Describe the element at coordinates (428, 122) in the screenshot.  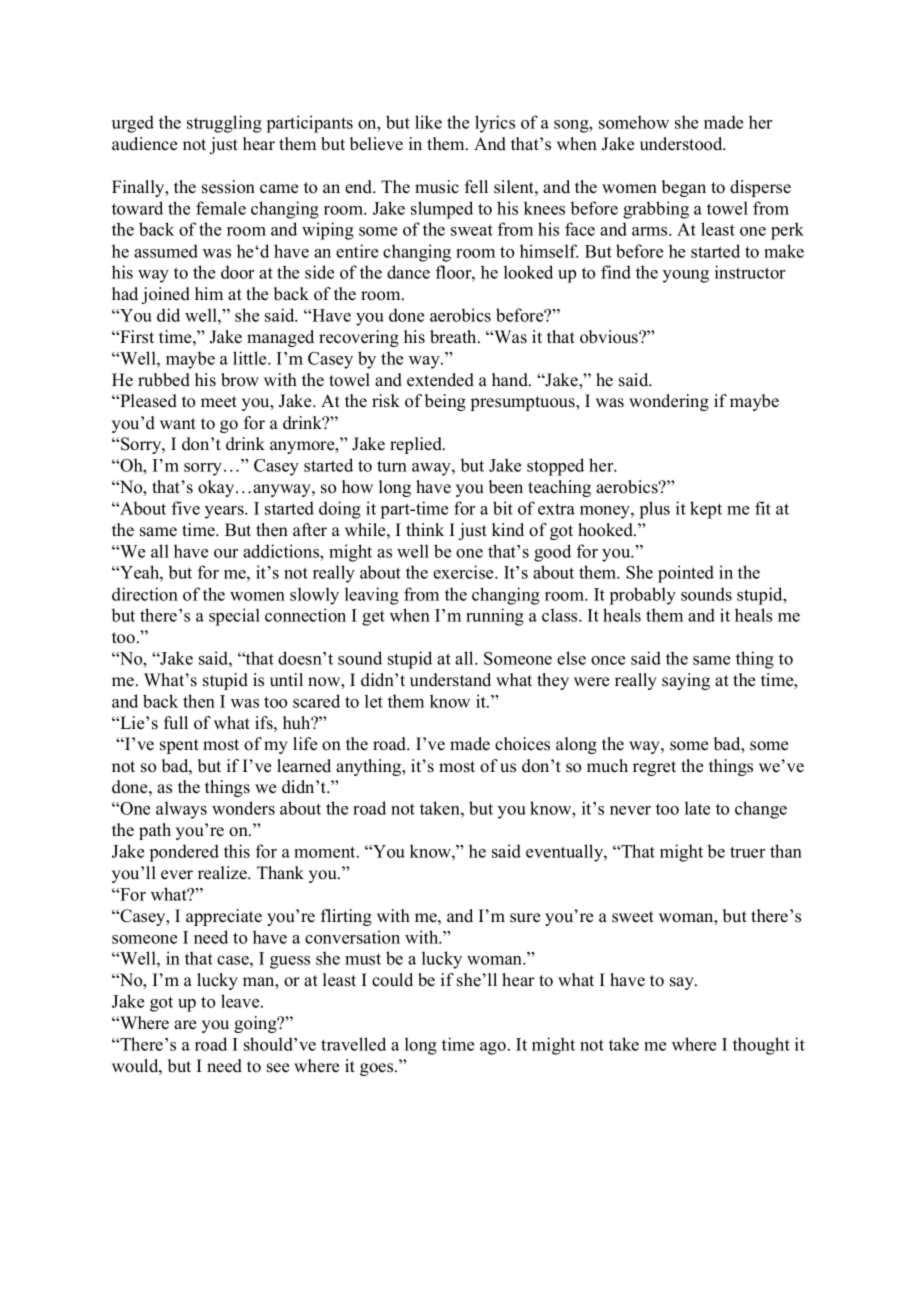
I see `like` at that location.
